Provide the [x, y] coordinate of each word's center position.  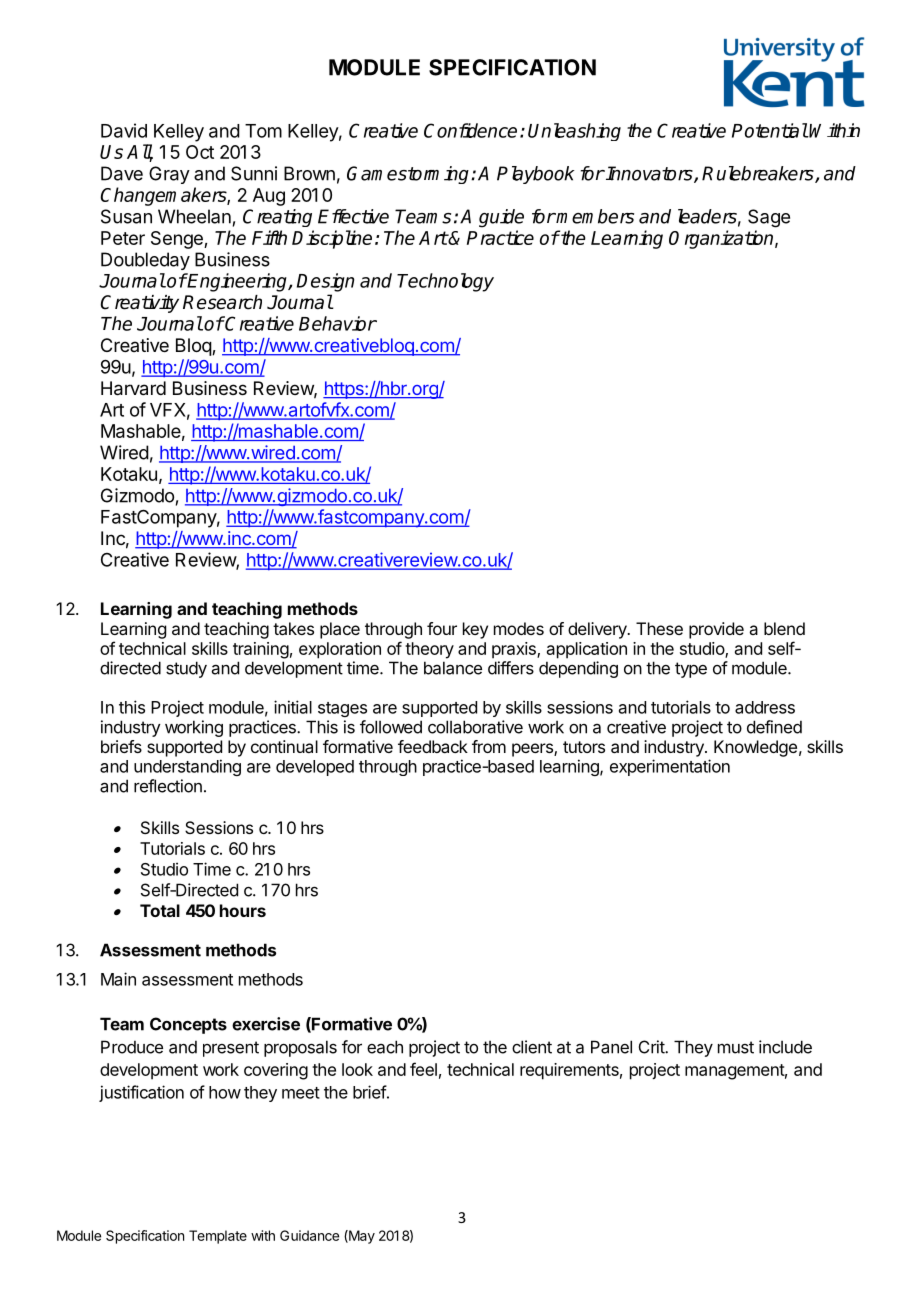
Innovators [649, 174]
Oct [200, 152]
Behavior [338, 323]
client [532, 1047]
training [261, 650]
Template [218, 1237]
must [736, 1047]
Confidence [470, 130]
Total [160, 910]
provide [716, 630]
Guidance [309, 1235]
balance [453, 668]
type [691, 670]
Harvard [133, 388]
